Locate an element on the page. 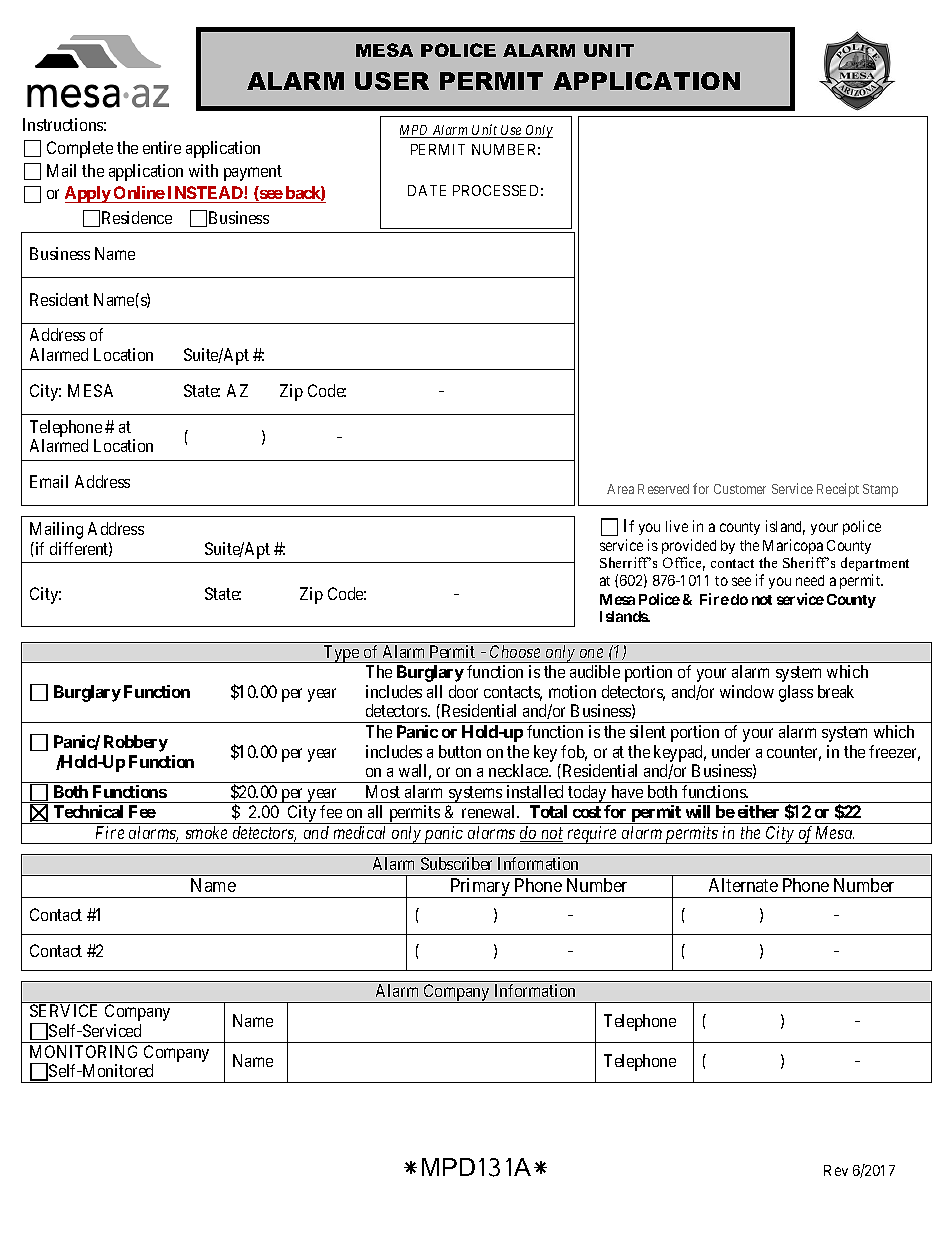  Area is located at coordinates (620, 489).
